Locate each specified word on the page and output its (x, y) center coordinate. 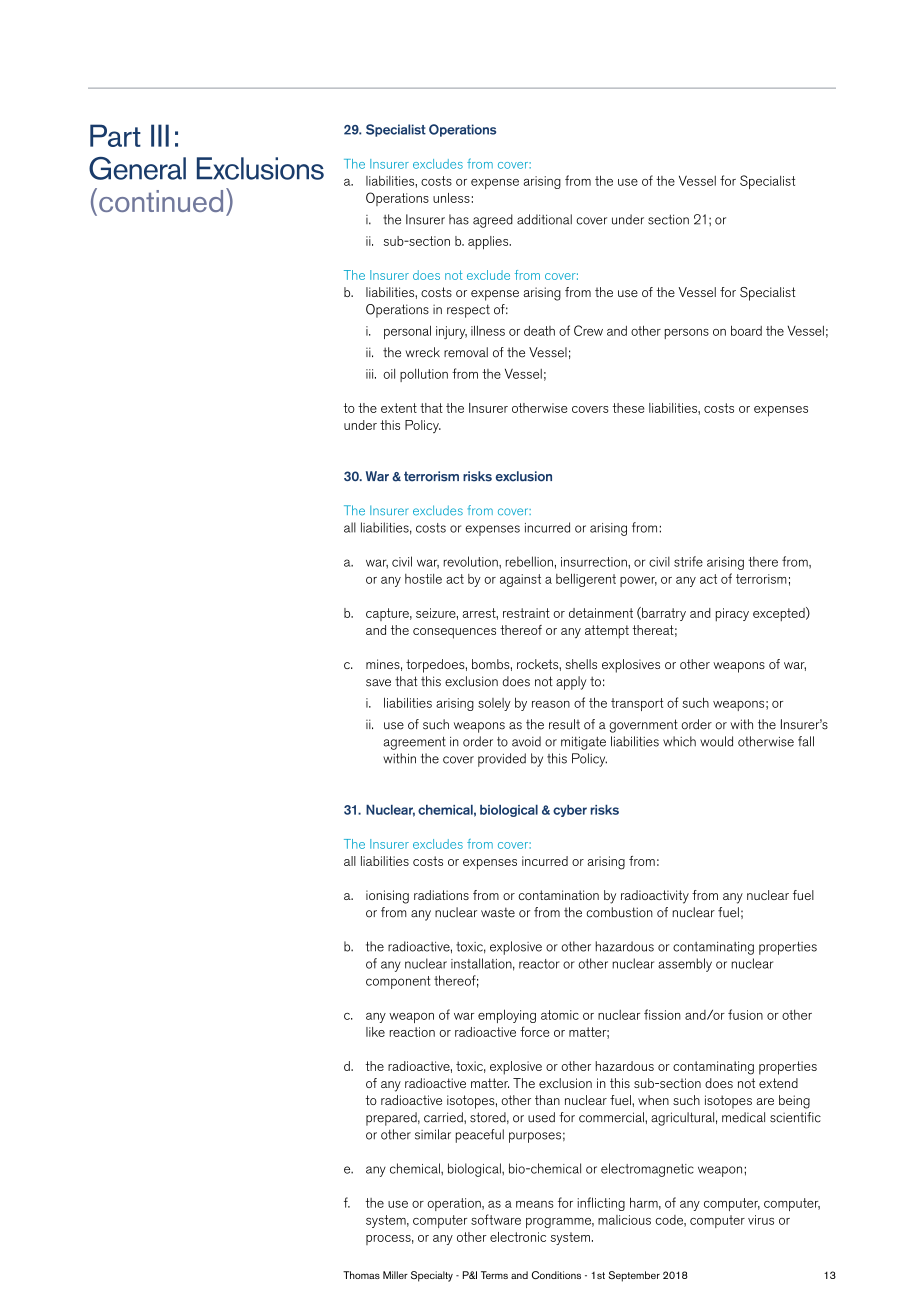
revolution (472, 561)
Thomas (361, 1275)
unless (451, 198)
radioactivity (655, 897)
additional (544, 219)
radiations (441, 895)
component (398, 982)
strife (688, 561)
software (496, 1219)
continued (161, 201)
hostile (423, 579)
